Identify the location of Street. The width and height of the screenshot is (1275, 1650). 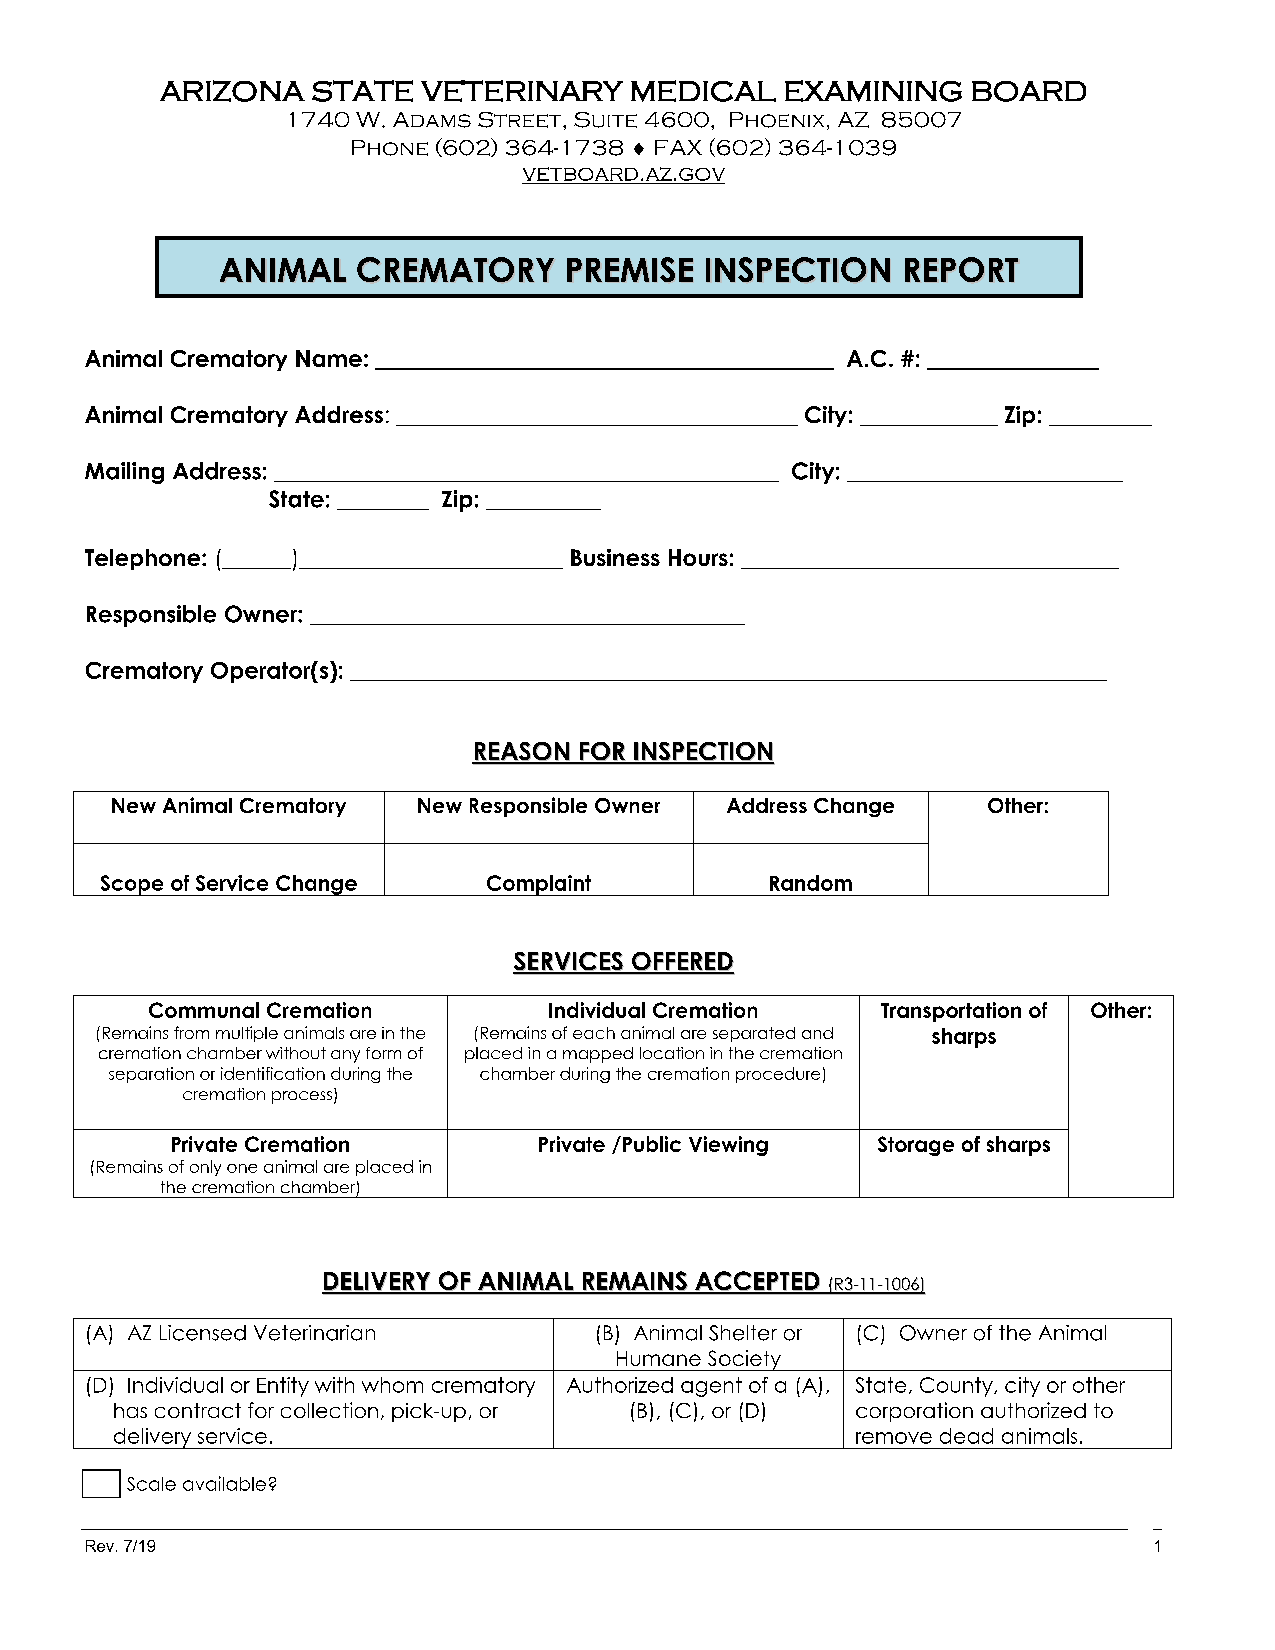
(521, 120).
